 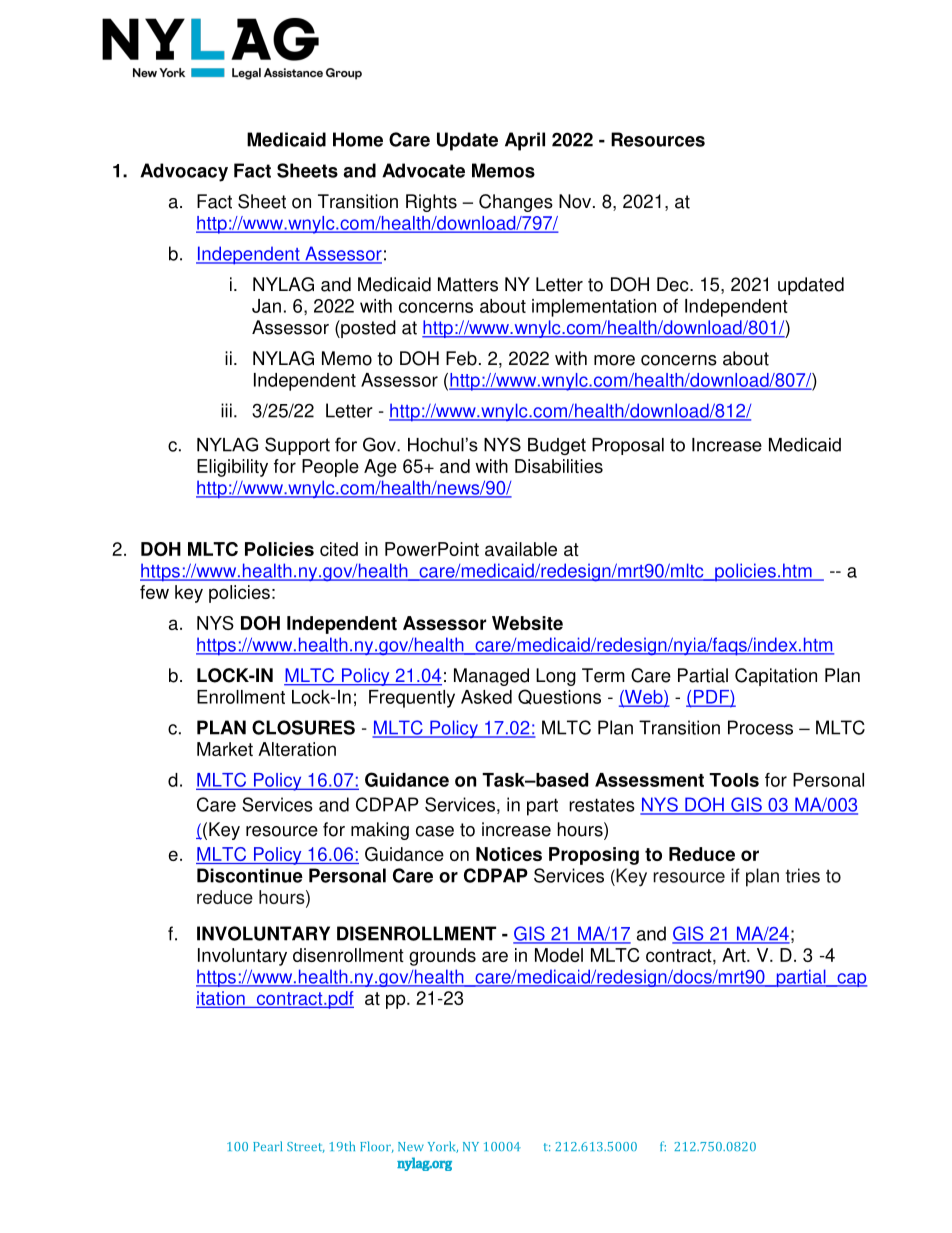 What do you see at coordinates (559, 955) in the screenshot?
I see `Model` at bounding box center [559, 955].
